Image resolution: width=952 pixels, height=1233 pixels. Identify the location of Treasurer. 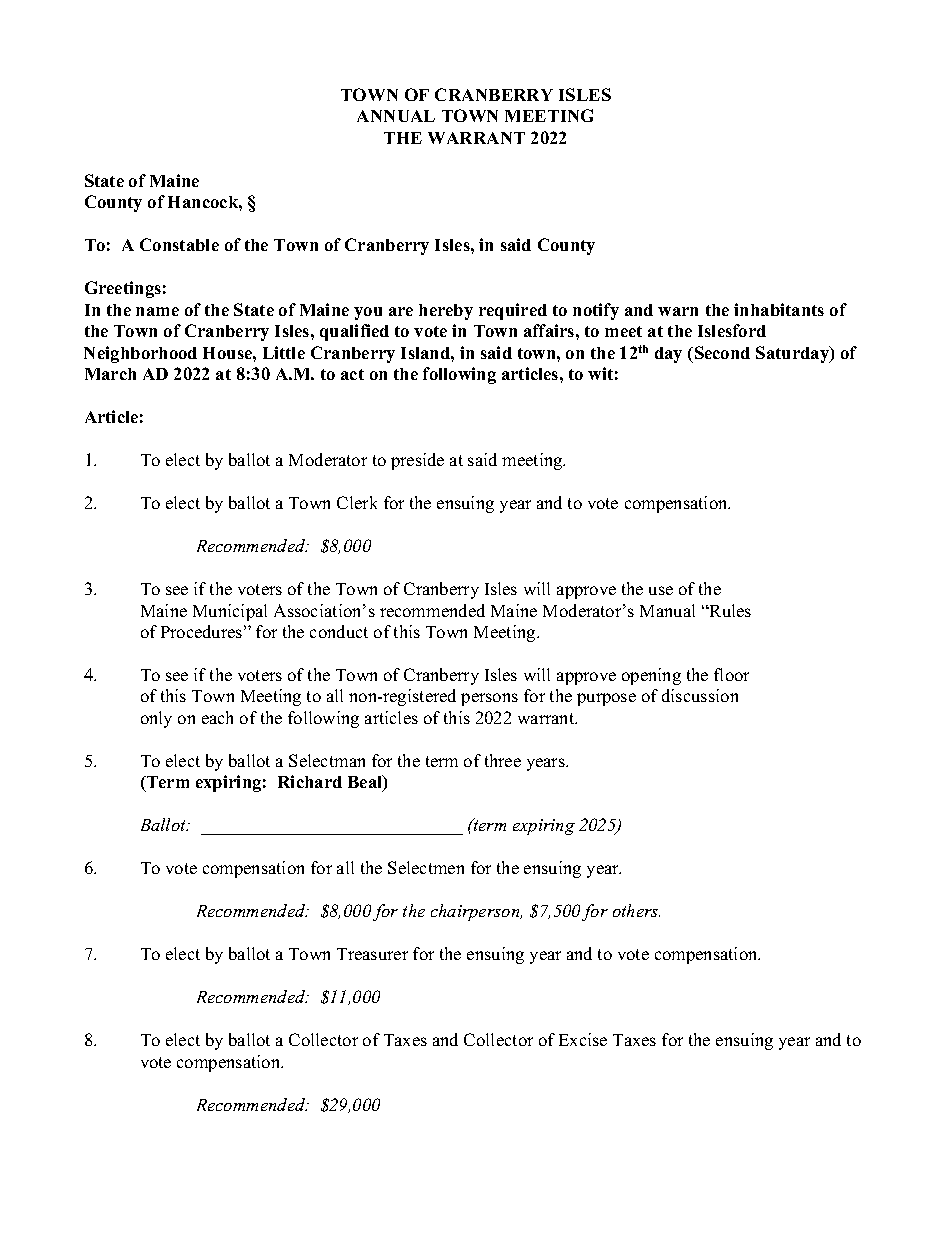
(372, 954).
